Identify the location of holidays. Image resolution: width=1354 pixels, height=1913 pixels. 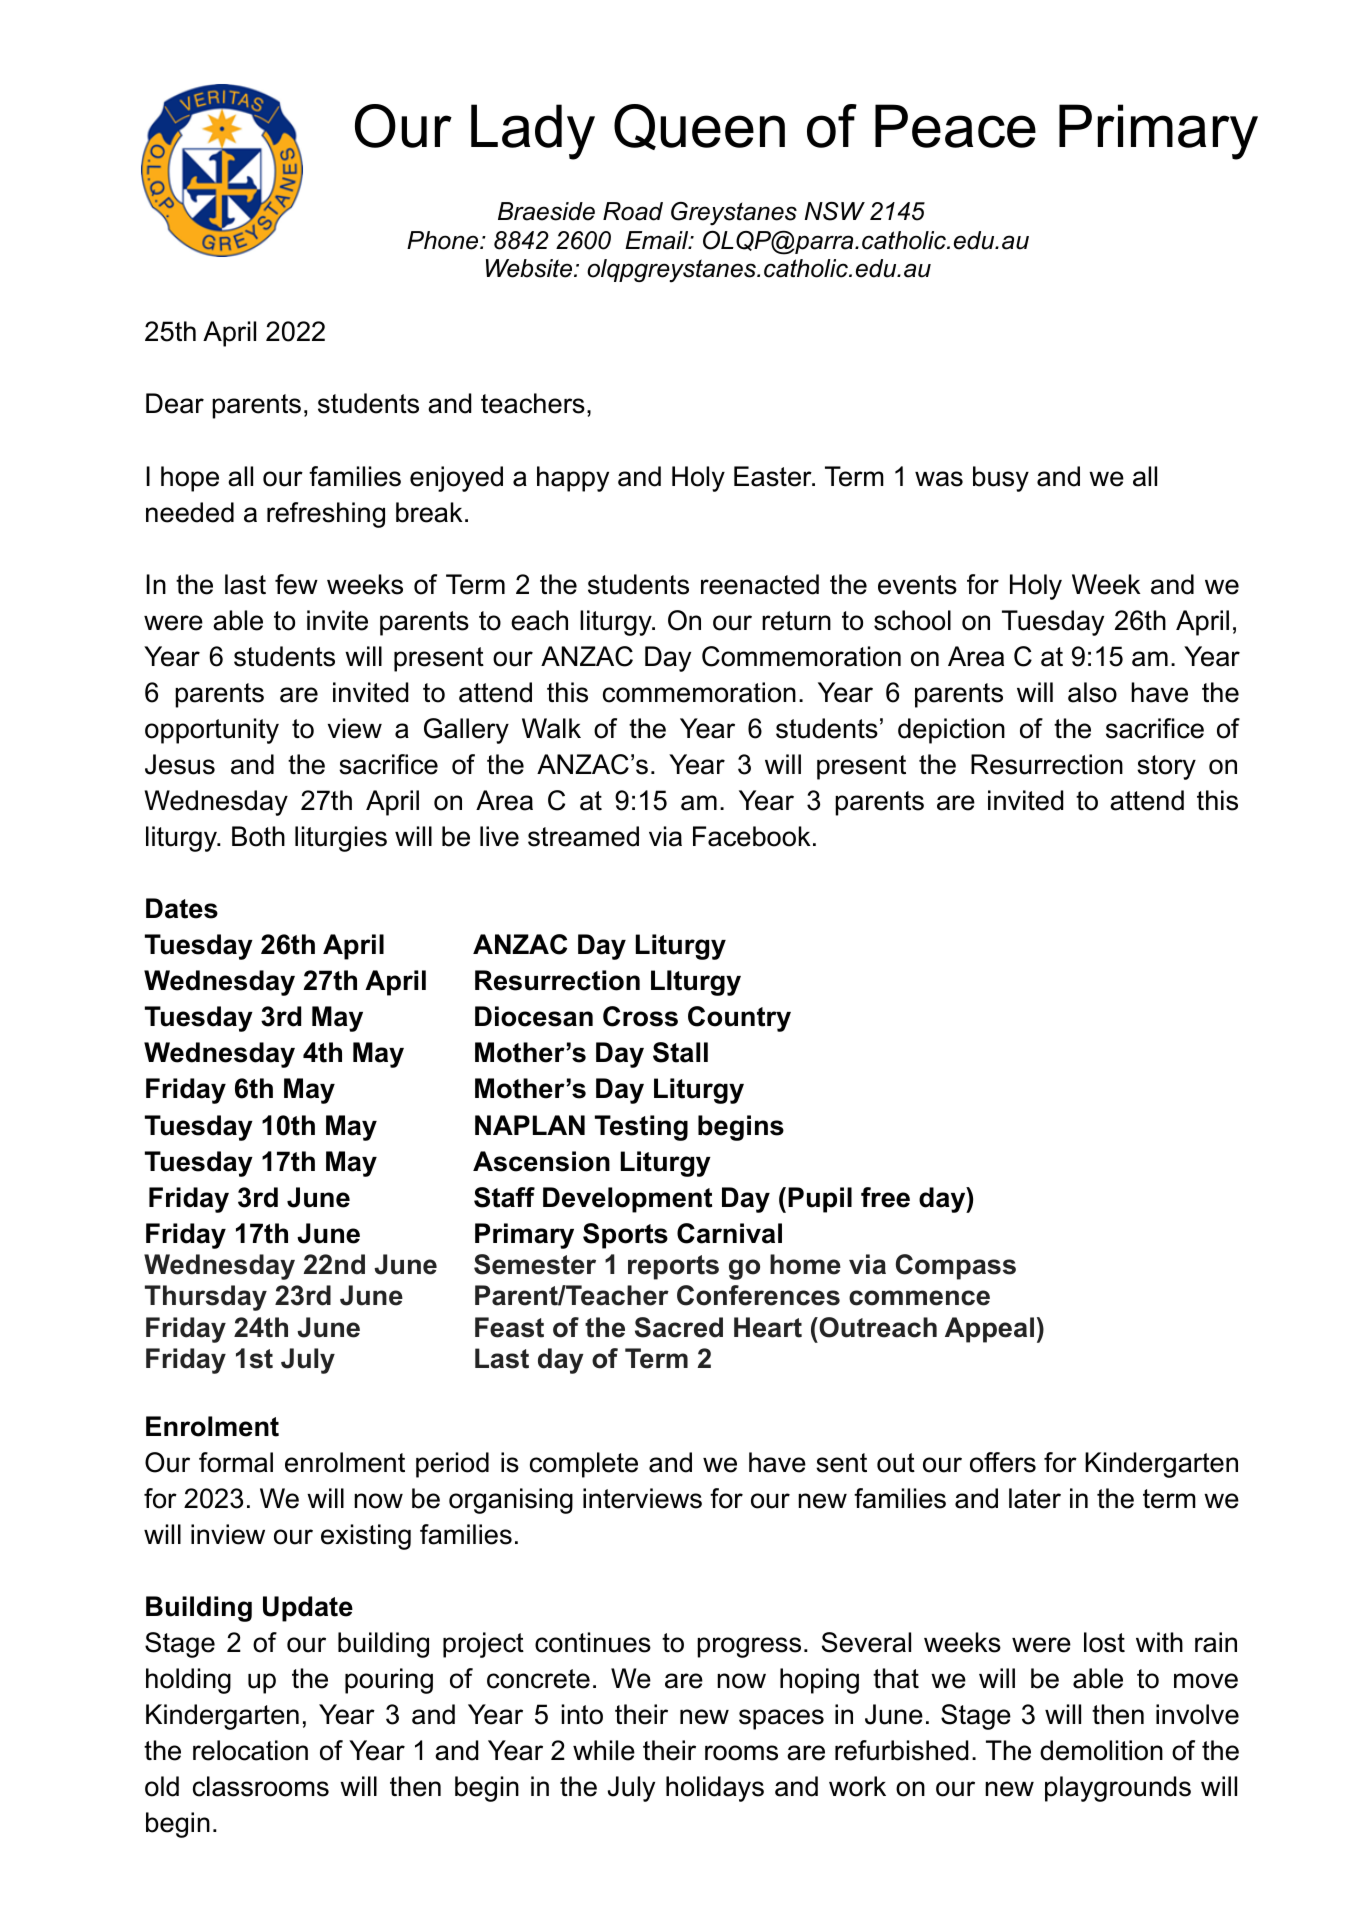
(715, 1789).
